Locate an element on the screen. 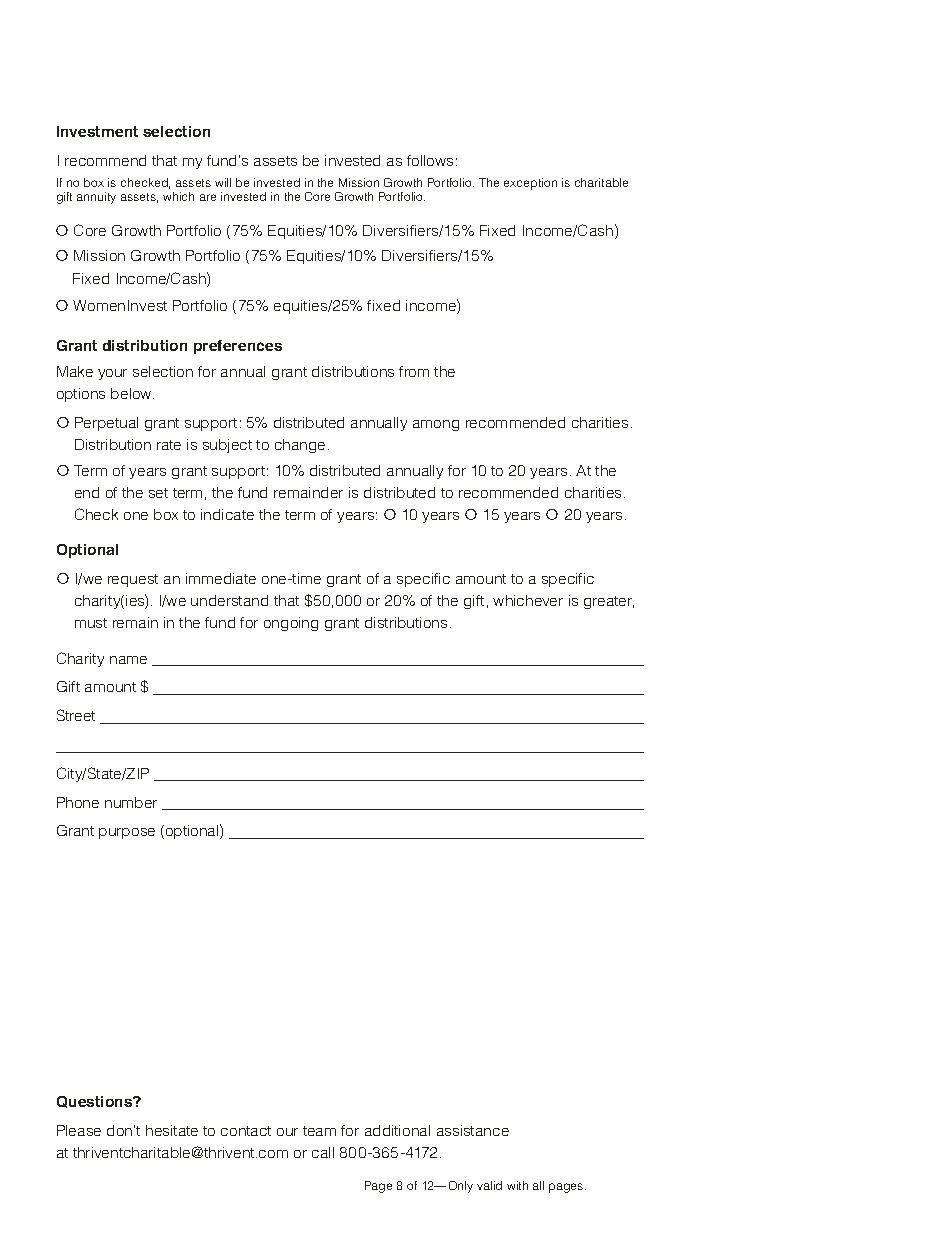 This screenshot has width=952, height=1233. rate is located at coordinates (169, 445).
